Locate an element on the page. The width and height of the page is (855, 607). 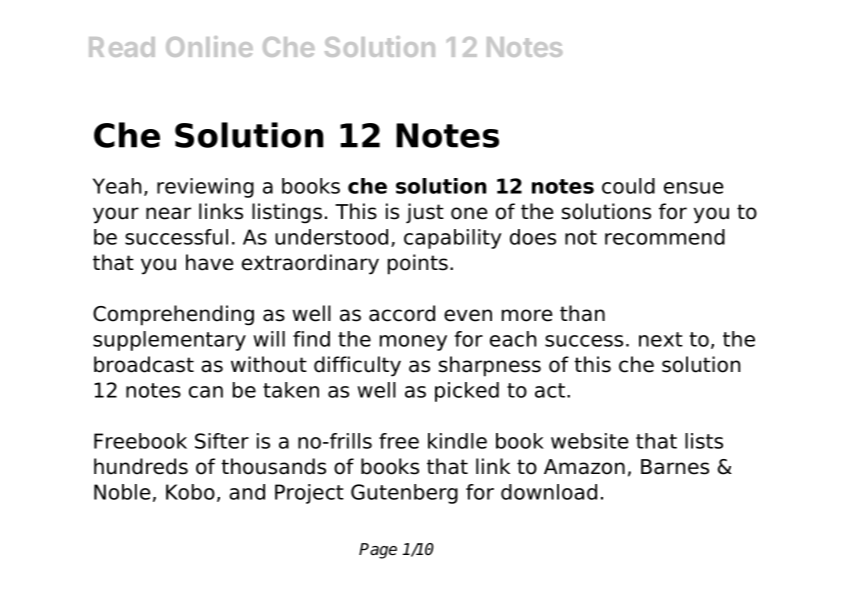
act is located at coordinates (551, 390).
